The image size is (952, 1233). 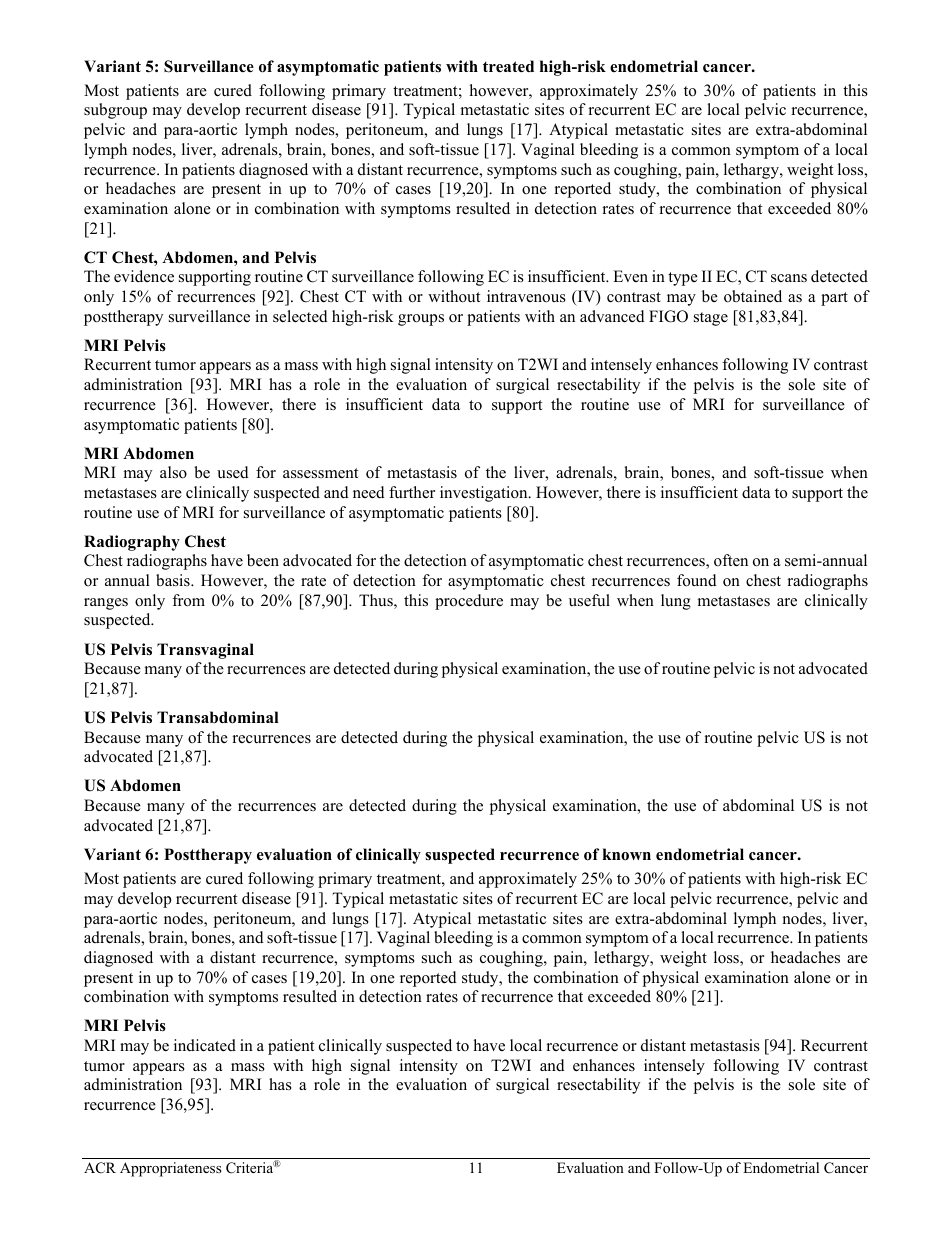 What do you see at coordinates (115, 111) in the screenshot?
I see `subgroup` at bounding box center [115, 111].
